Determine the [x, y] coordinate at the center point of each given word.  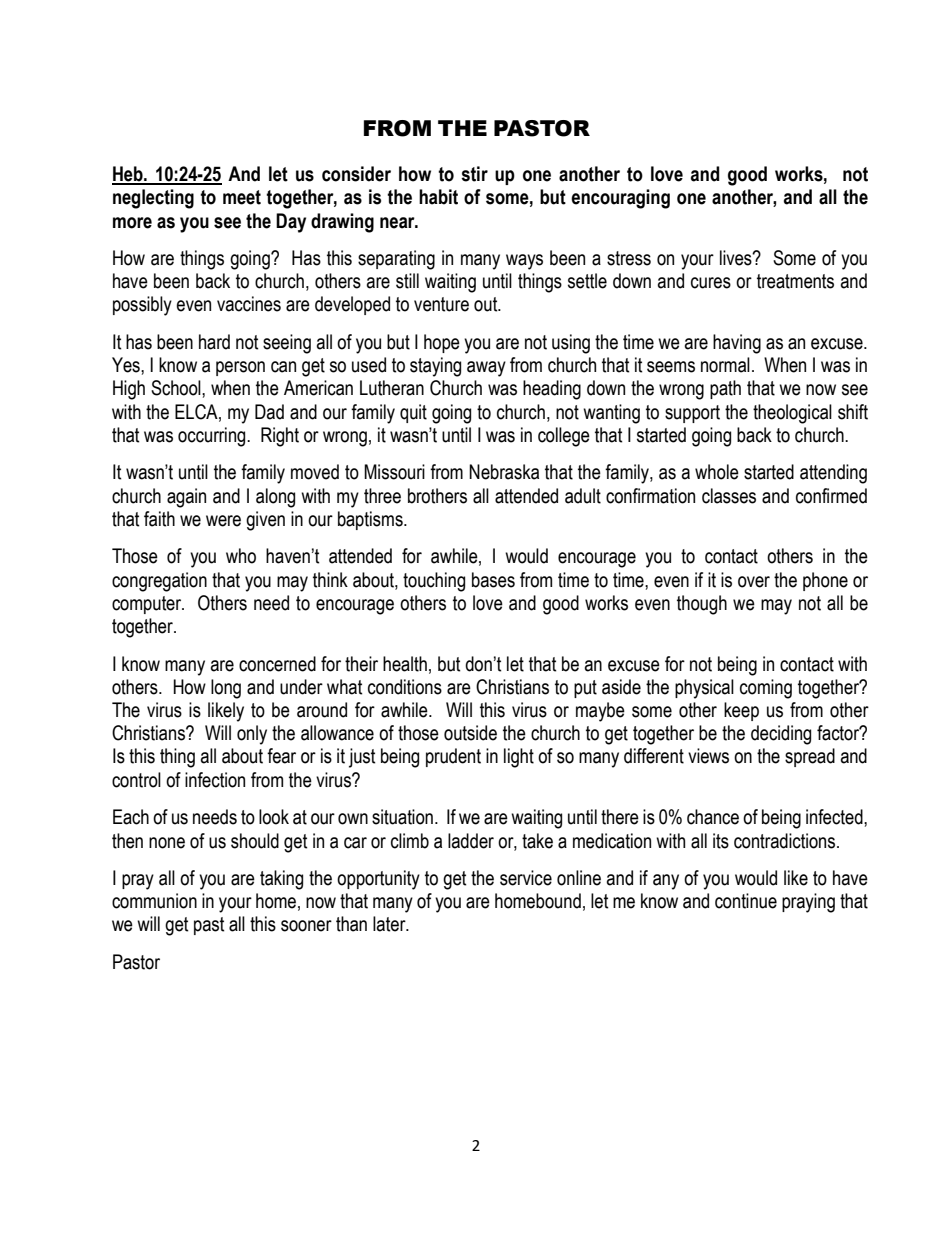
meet [242, 197]
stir [474, 174]
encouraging [620, 199]
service [526, 878]
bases [493, 580]
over [754, 582]
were [223, 521]
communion [154, 901]
